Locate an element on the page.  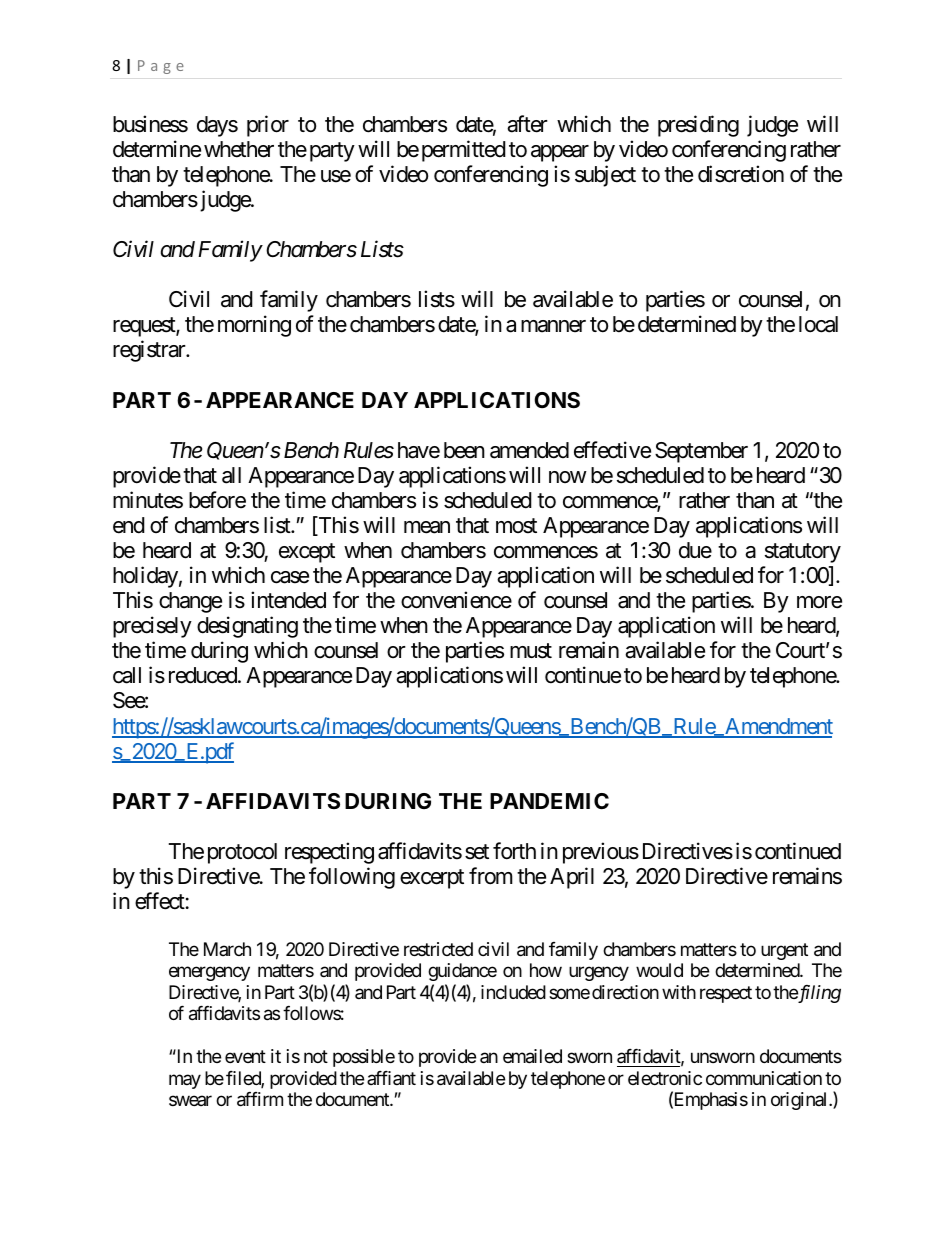
Page is located at coordinates (161, 67).
